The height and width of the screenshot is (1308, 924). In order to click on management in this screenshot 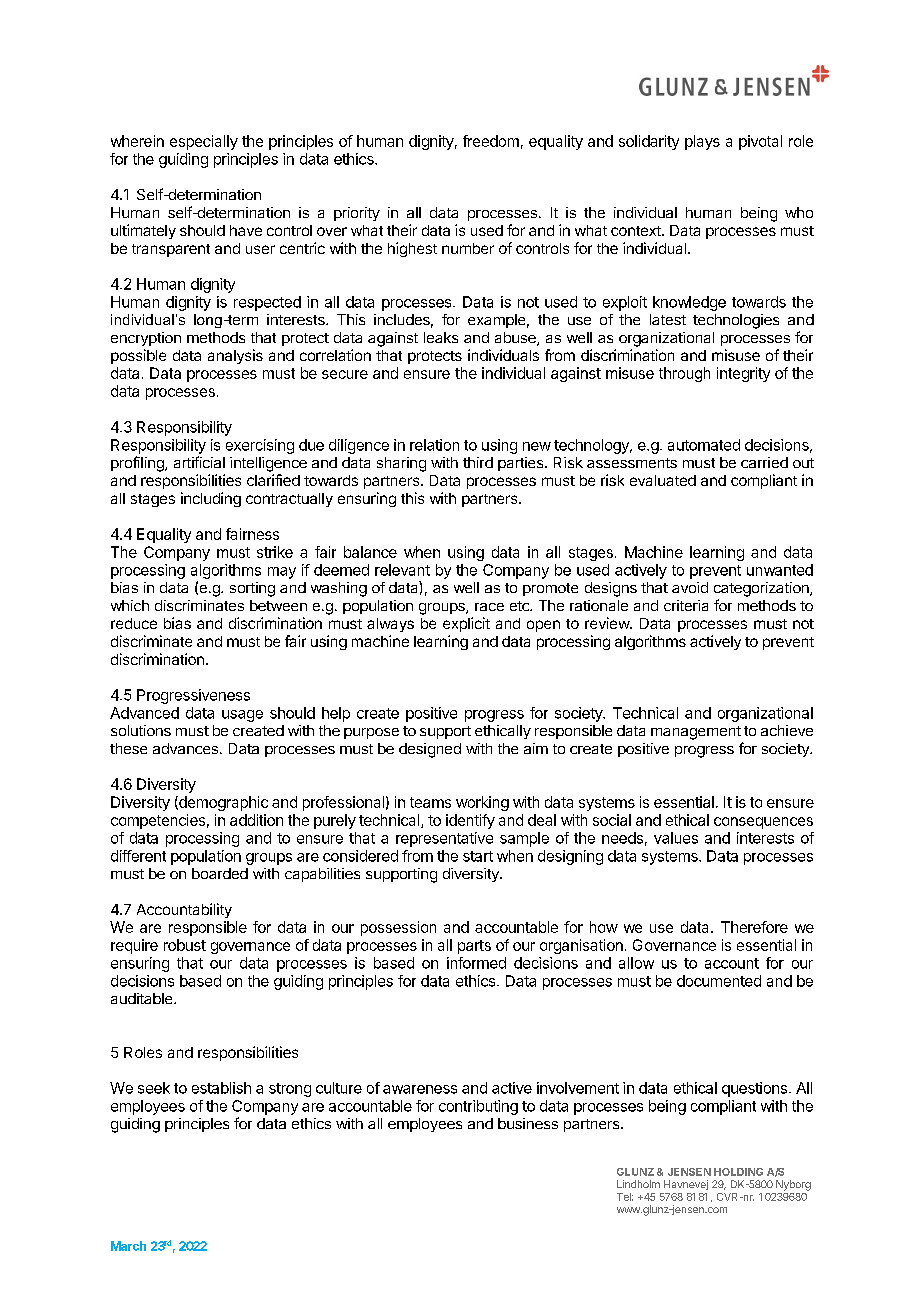, I will do `click(696, 733)`.
